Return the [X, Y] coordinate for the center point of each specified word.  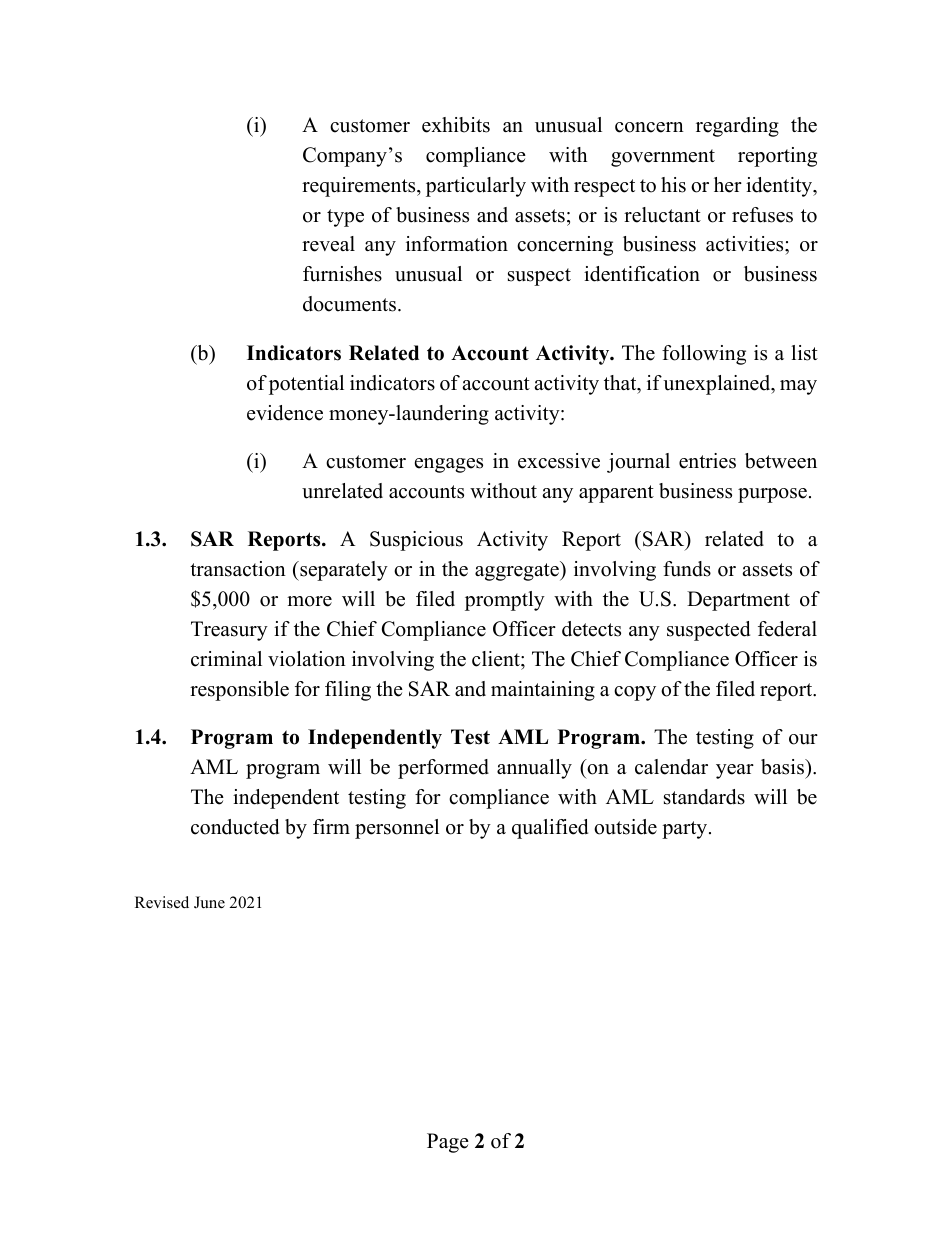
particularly [476, 187]
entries [707, 461]
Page [448, 1143]
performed [443, 769]
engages [449, 465]
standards [704, 797]
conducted [235, 827]
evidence [285, 413]
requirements [360, 187]
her [728, 185]
